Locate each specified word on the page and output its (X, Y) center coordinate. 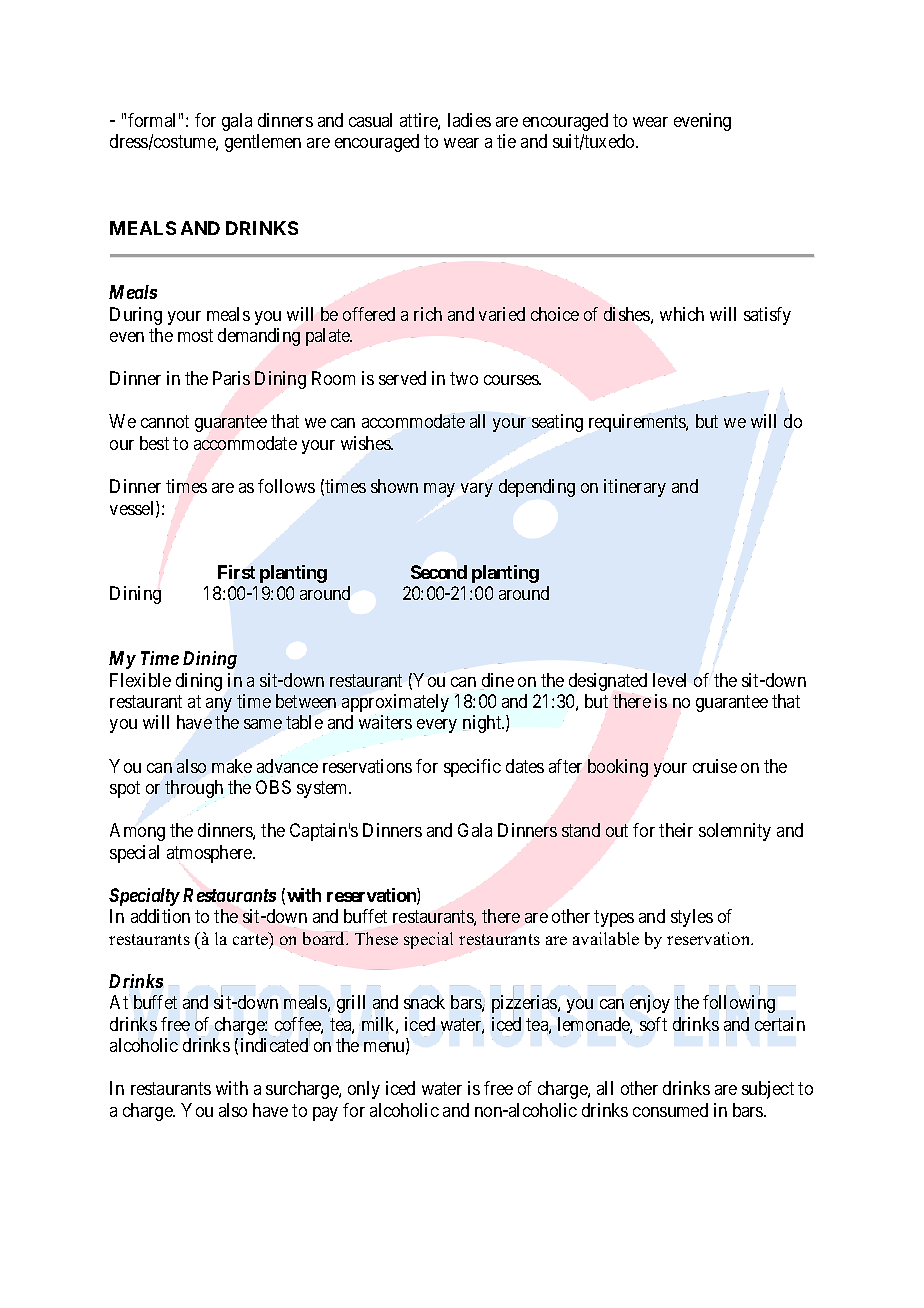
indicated (275, 1044)
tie (506, 141)
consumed (670, 1110)
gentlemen (263, 143)
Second (439, 572)
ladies (469, 120)
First (236, 572)
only (364, 1090)
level (669, 680)
